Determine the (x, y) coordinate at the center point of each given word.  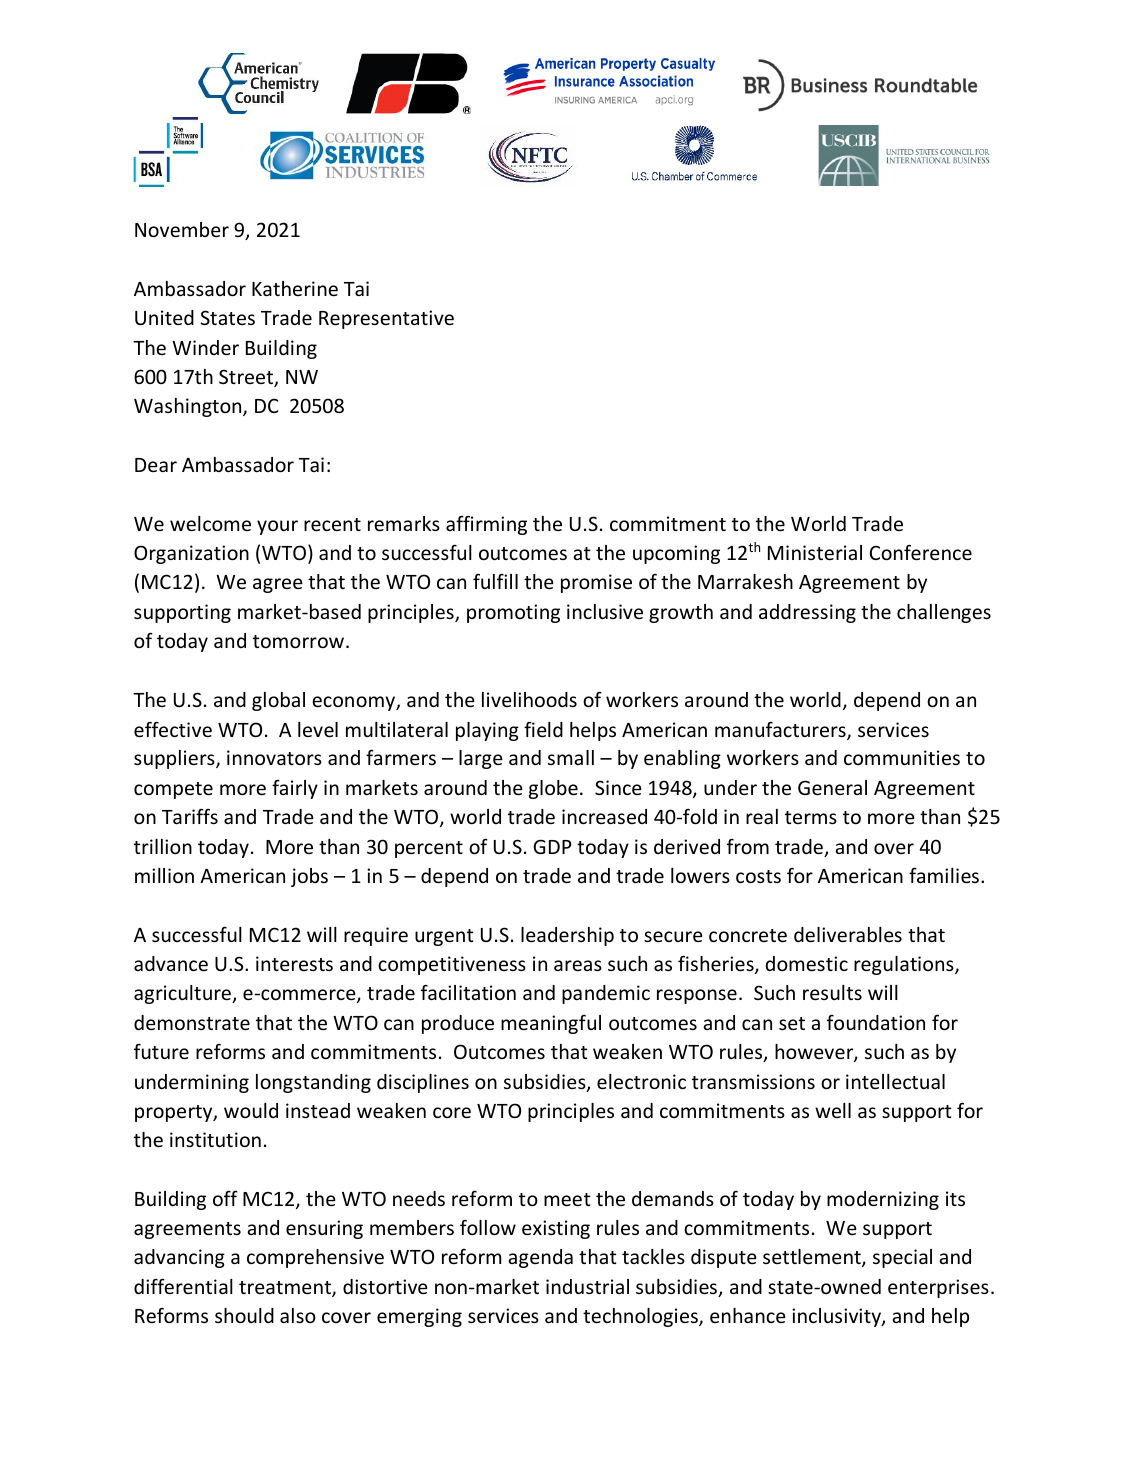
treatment (286, 1289)
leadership (567, 936)
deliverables (848, 934)
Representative (386, 319)
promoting (513, 613)
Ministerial (815, 552)
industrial (587, 1286)
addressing (807, 613)
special (902, 1258)
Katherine (295, 288)
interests (294, 963)
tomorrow (298, 641)
